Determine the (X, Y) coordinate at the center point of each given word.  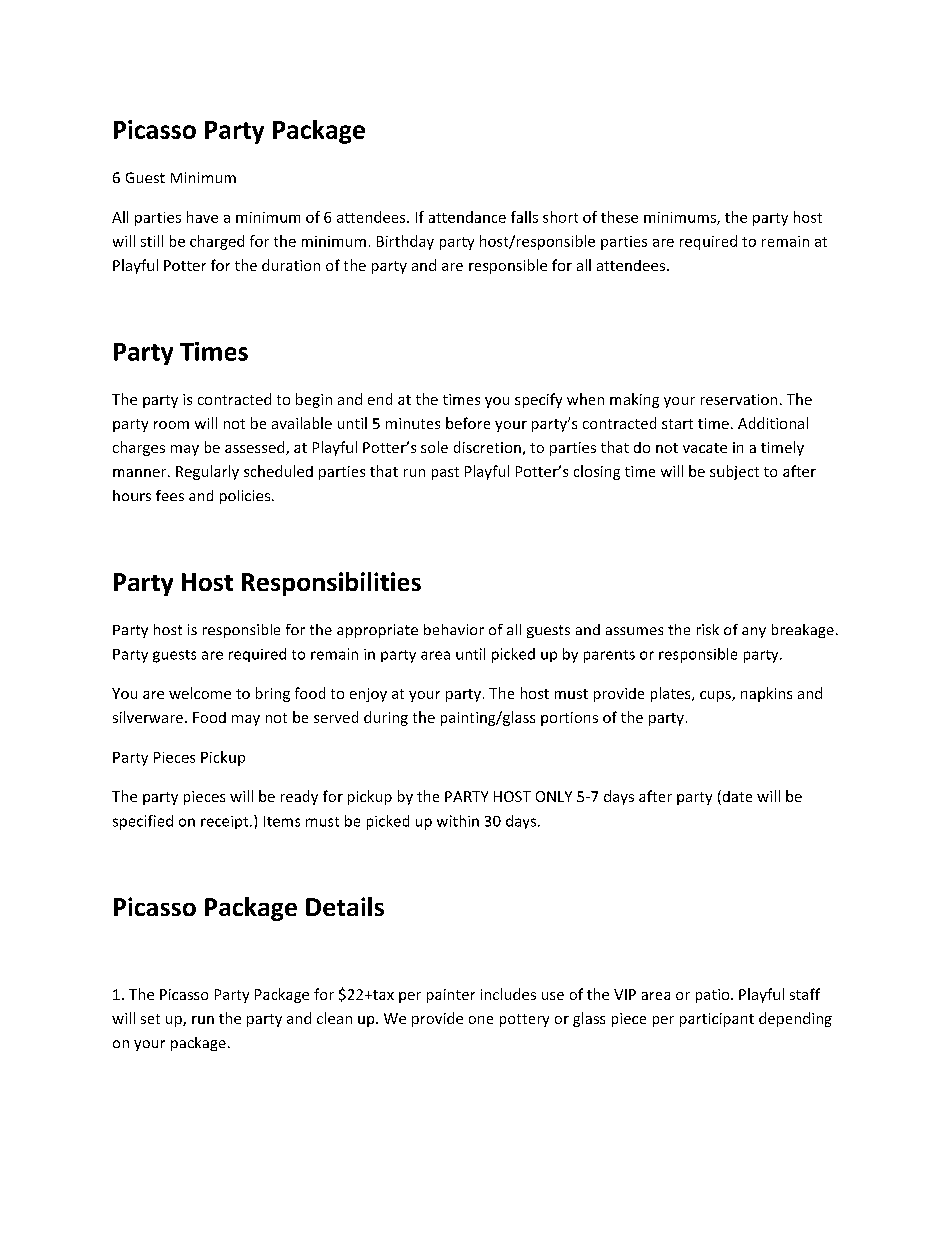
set (150, 1019)
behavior (454, 629)
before (468, 423)
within (458, 821)
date (736, 797)
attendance (467, 217)
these (619, 217)
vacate (705, 448)
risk (708, 629)
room (171, 425)
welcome (200, 693)
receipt (226, 822)
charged (217, 242)
